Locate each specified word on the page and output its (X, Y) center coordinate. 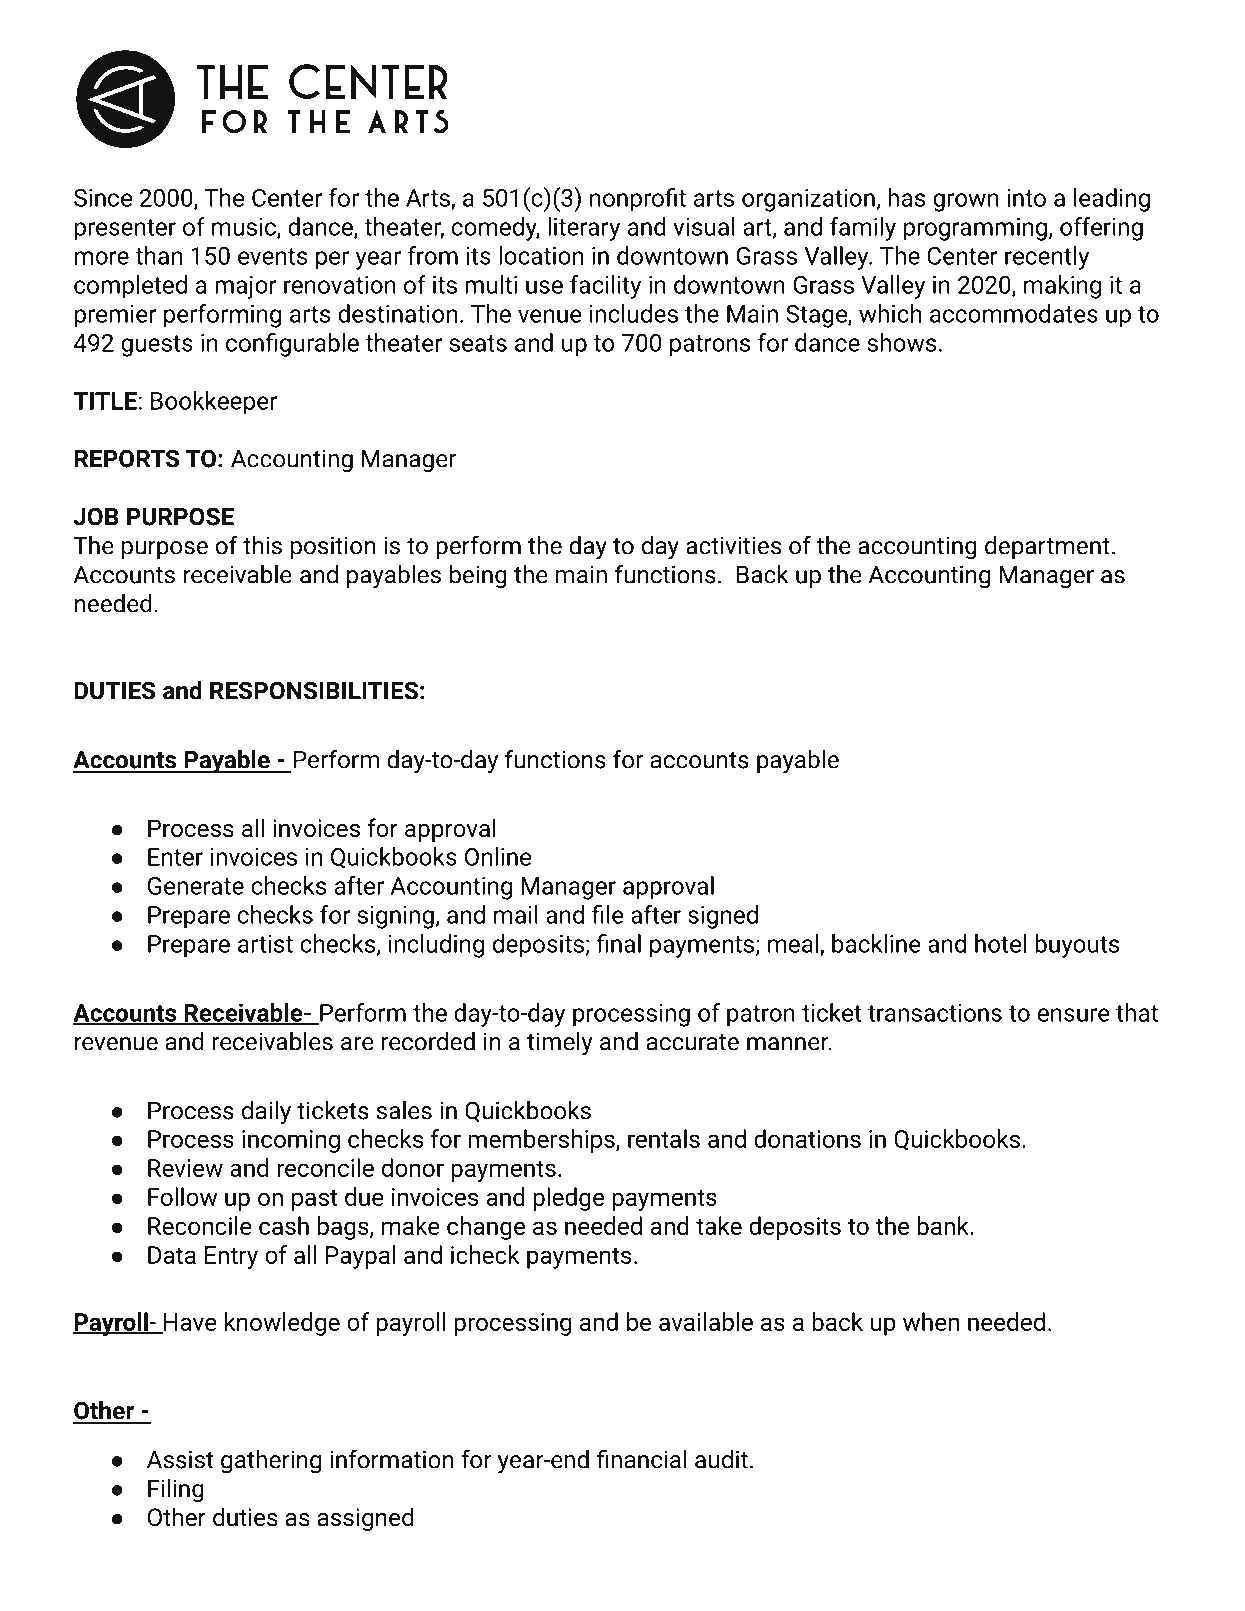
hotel (1000, 943)
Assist (180, 1459)
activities (733, 545)
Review (185, 1168)
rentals (664, 1138)
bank (944, 1225)
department (1047, 548)
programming (975, 229)
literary (584, 229)
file (608, 914)
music (245, 228)
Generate (196, 886)
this (262, 545)
